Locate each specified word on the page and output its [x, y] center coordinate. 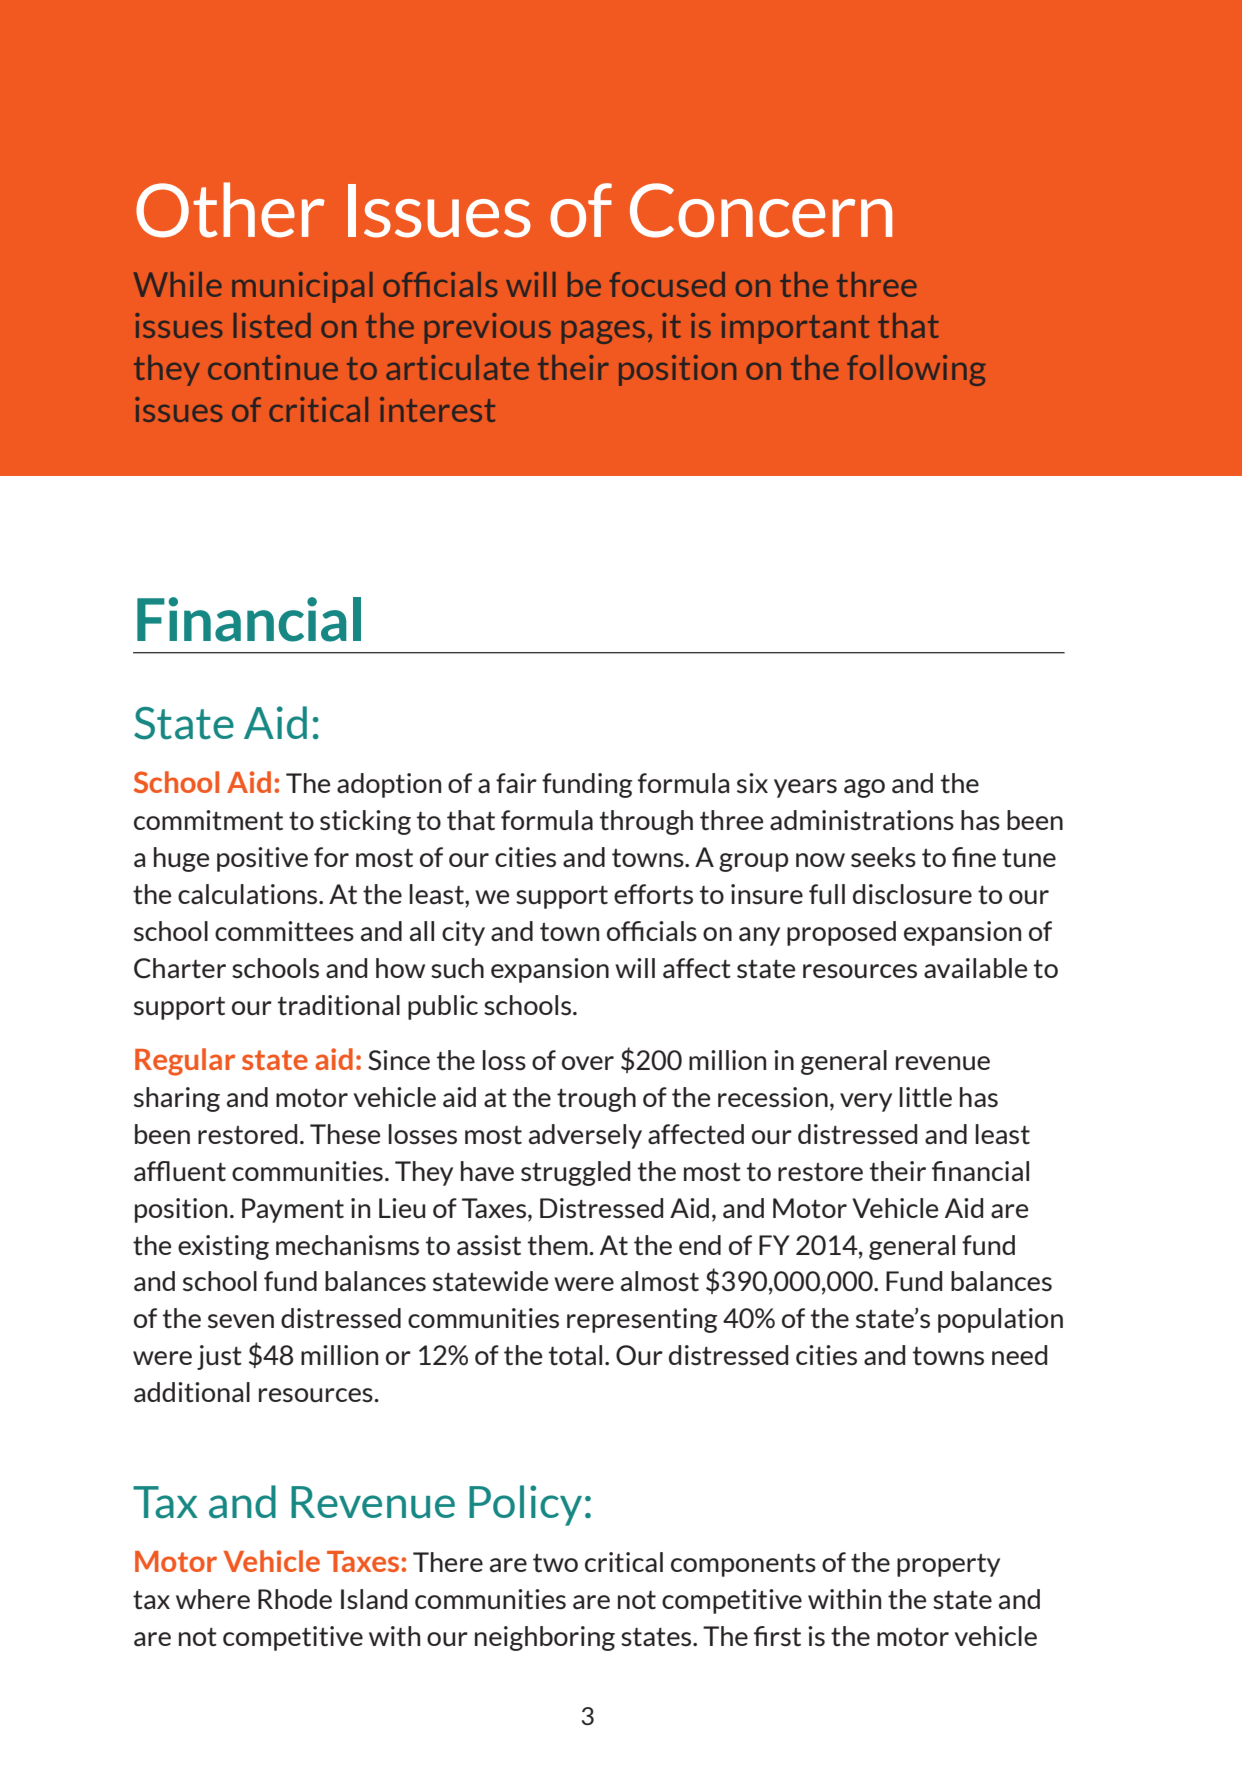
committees [284, 931]
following [916, 370]
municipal [302, 287]
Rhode [295, 1599]
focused [667, 284]
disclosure [912, 894]
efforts [653, 894]
